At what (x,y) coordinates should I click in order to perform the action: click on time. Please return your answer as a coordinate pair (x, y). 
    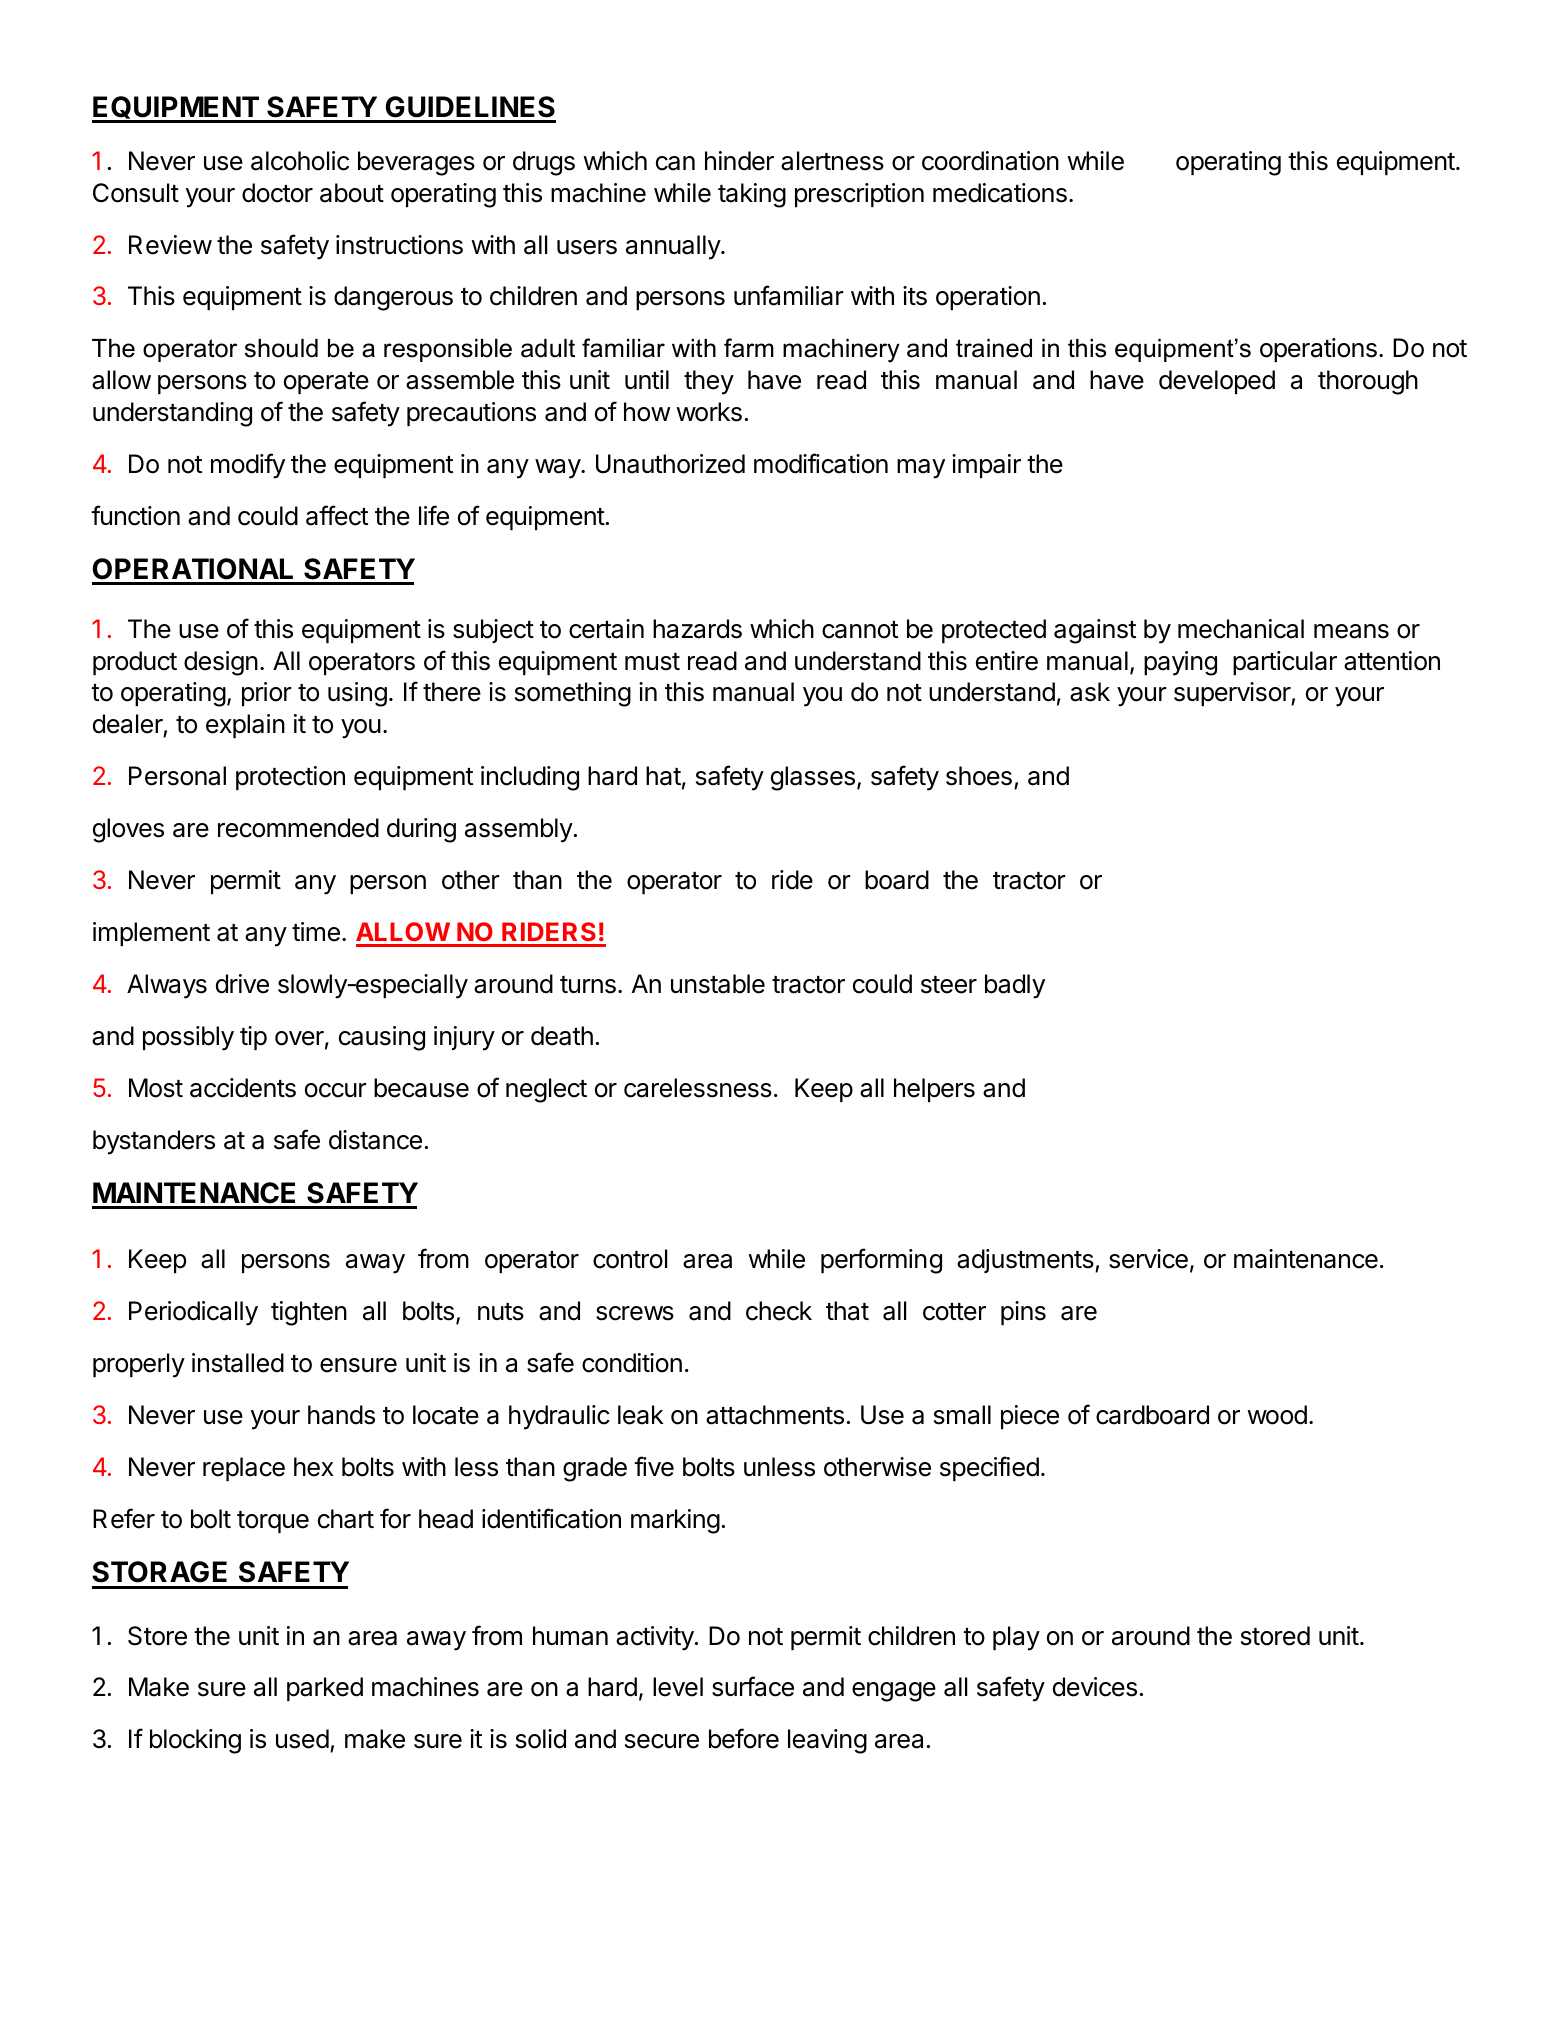
    Looking at the image, I should click on (316, 932).
